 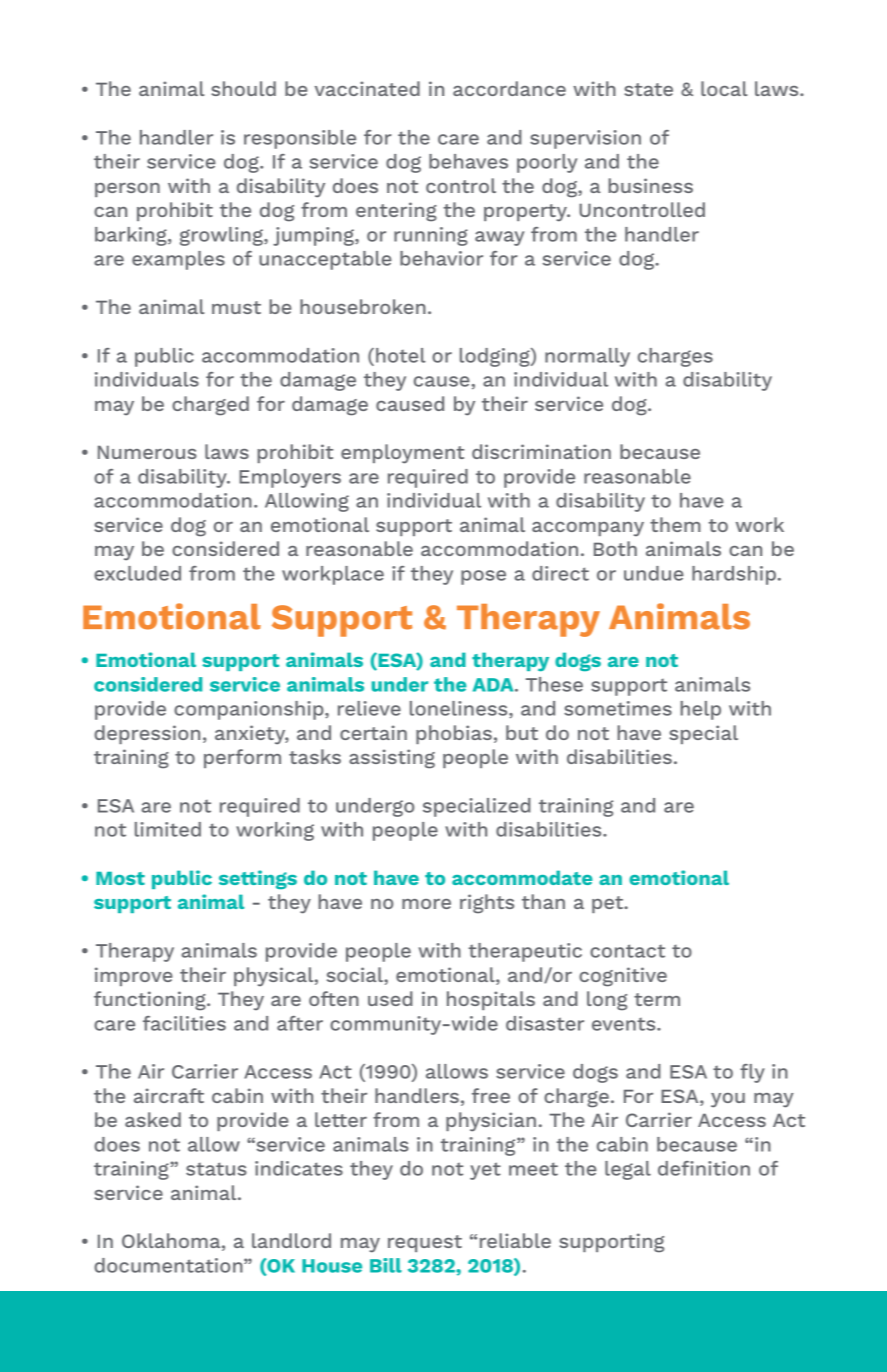 What do you see at coordinates (587, 357) in the screenshot?
I see `normally` at bounding box center [587, 357].
